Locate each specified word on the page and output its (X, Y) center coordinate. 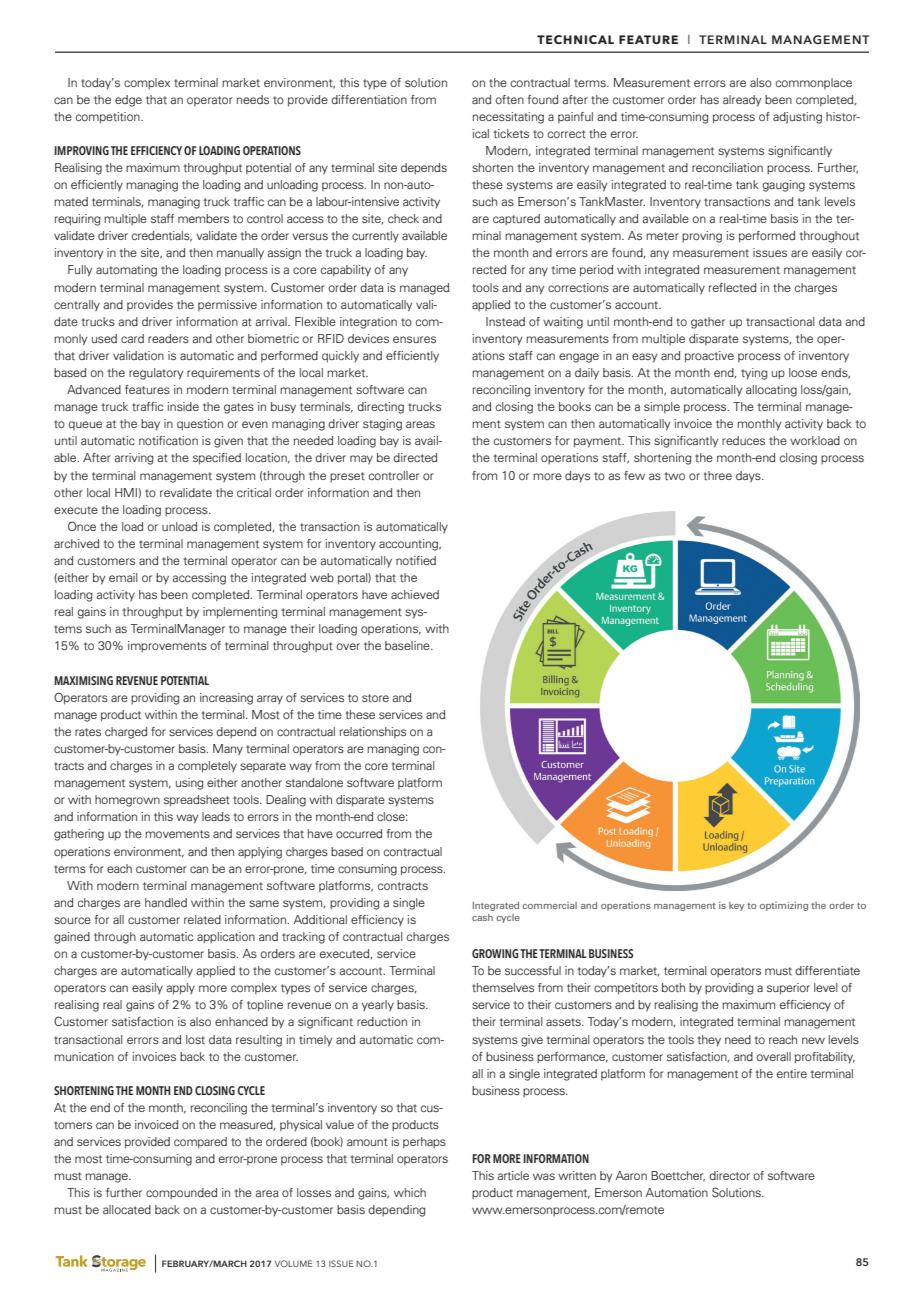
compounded (181, 1193)
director (729, 1175)
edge (128, 101)
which (410, 1192)
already (742, 101)
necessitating (508, 118)
